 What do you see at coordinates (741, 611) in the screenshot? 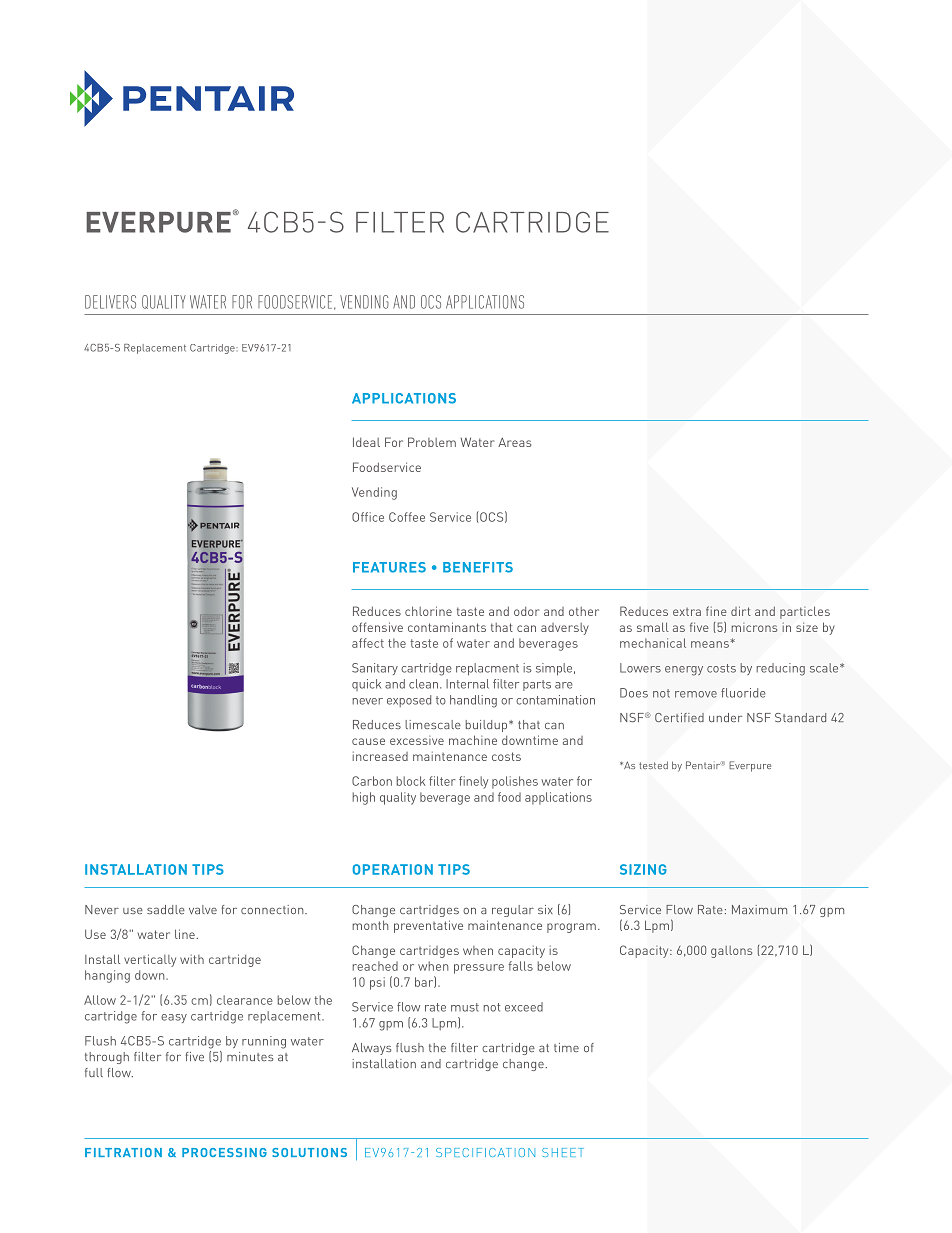
I see `dirt` at bounding box center [741, 611].
